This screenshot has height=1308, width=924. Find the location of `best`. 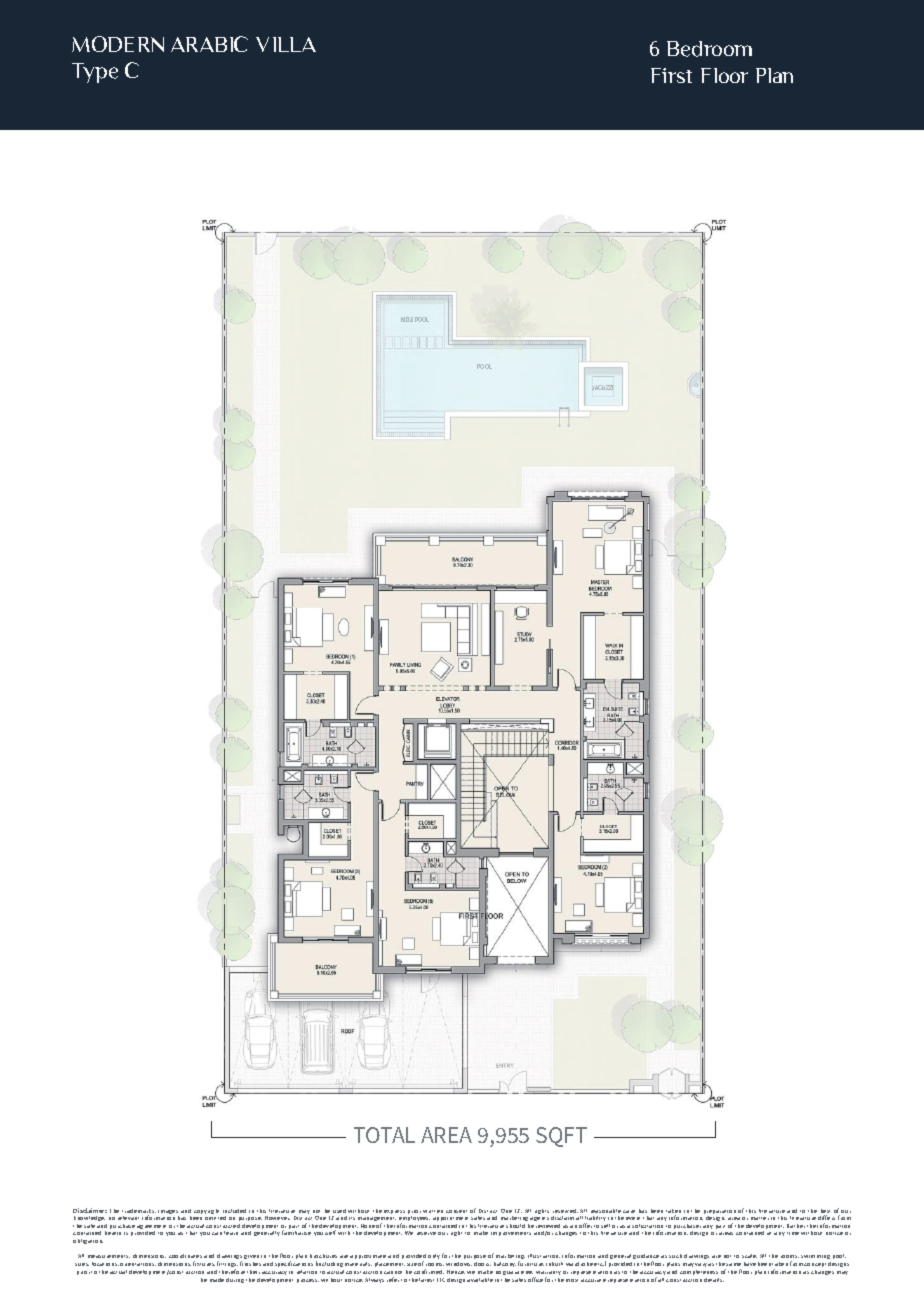

best is located at coordinates (825, 1212).
